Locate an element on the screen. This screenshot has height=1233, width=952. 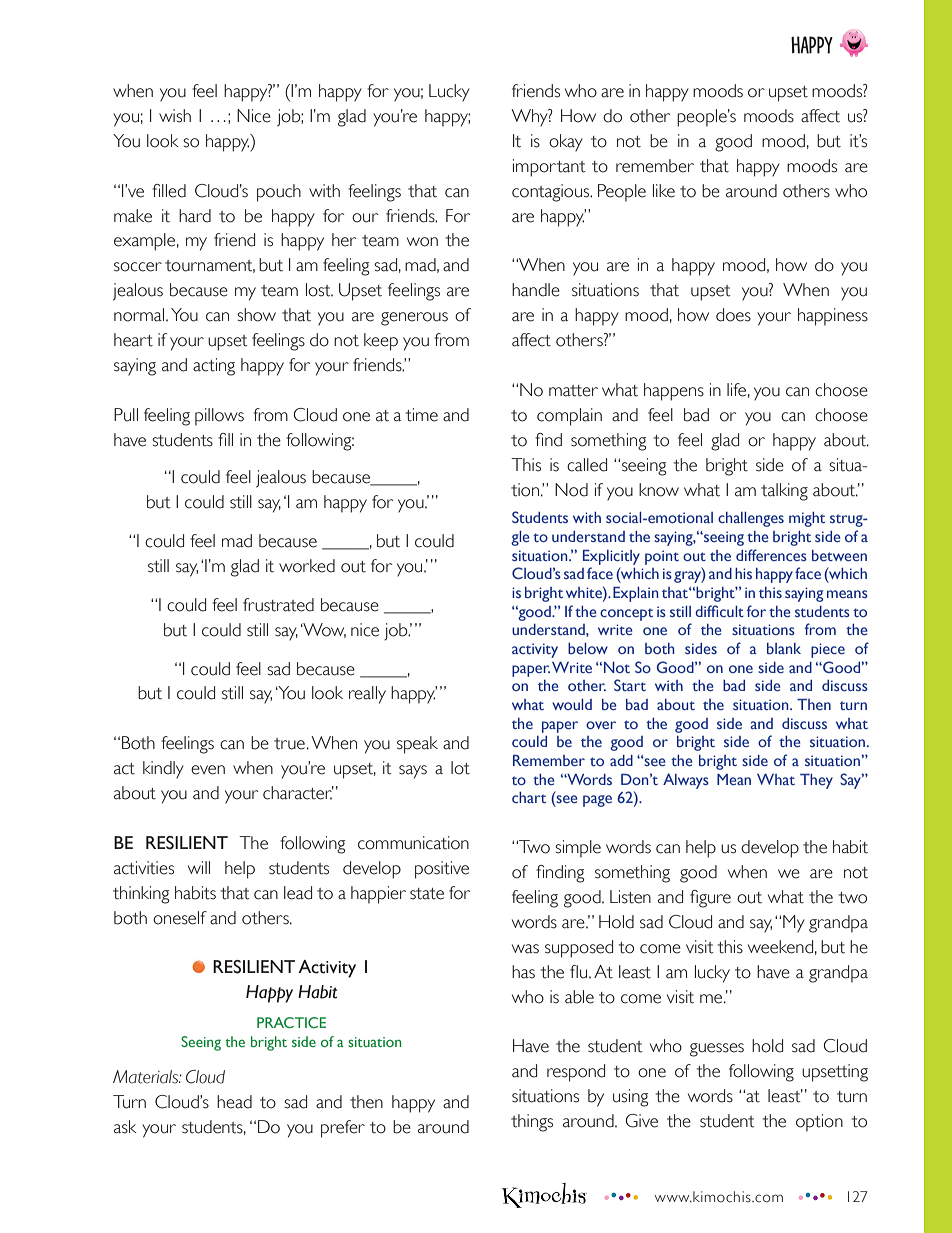
time is located at coordinates (422, 415).
